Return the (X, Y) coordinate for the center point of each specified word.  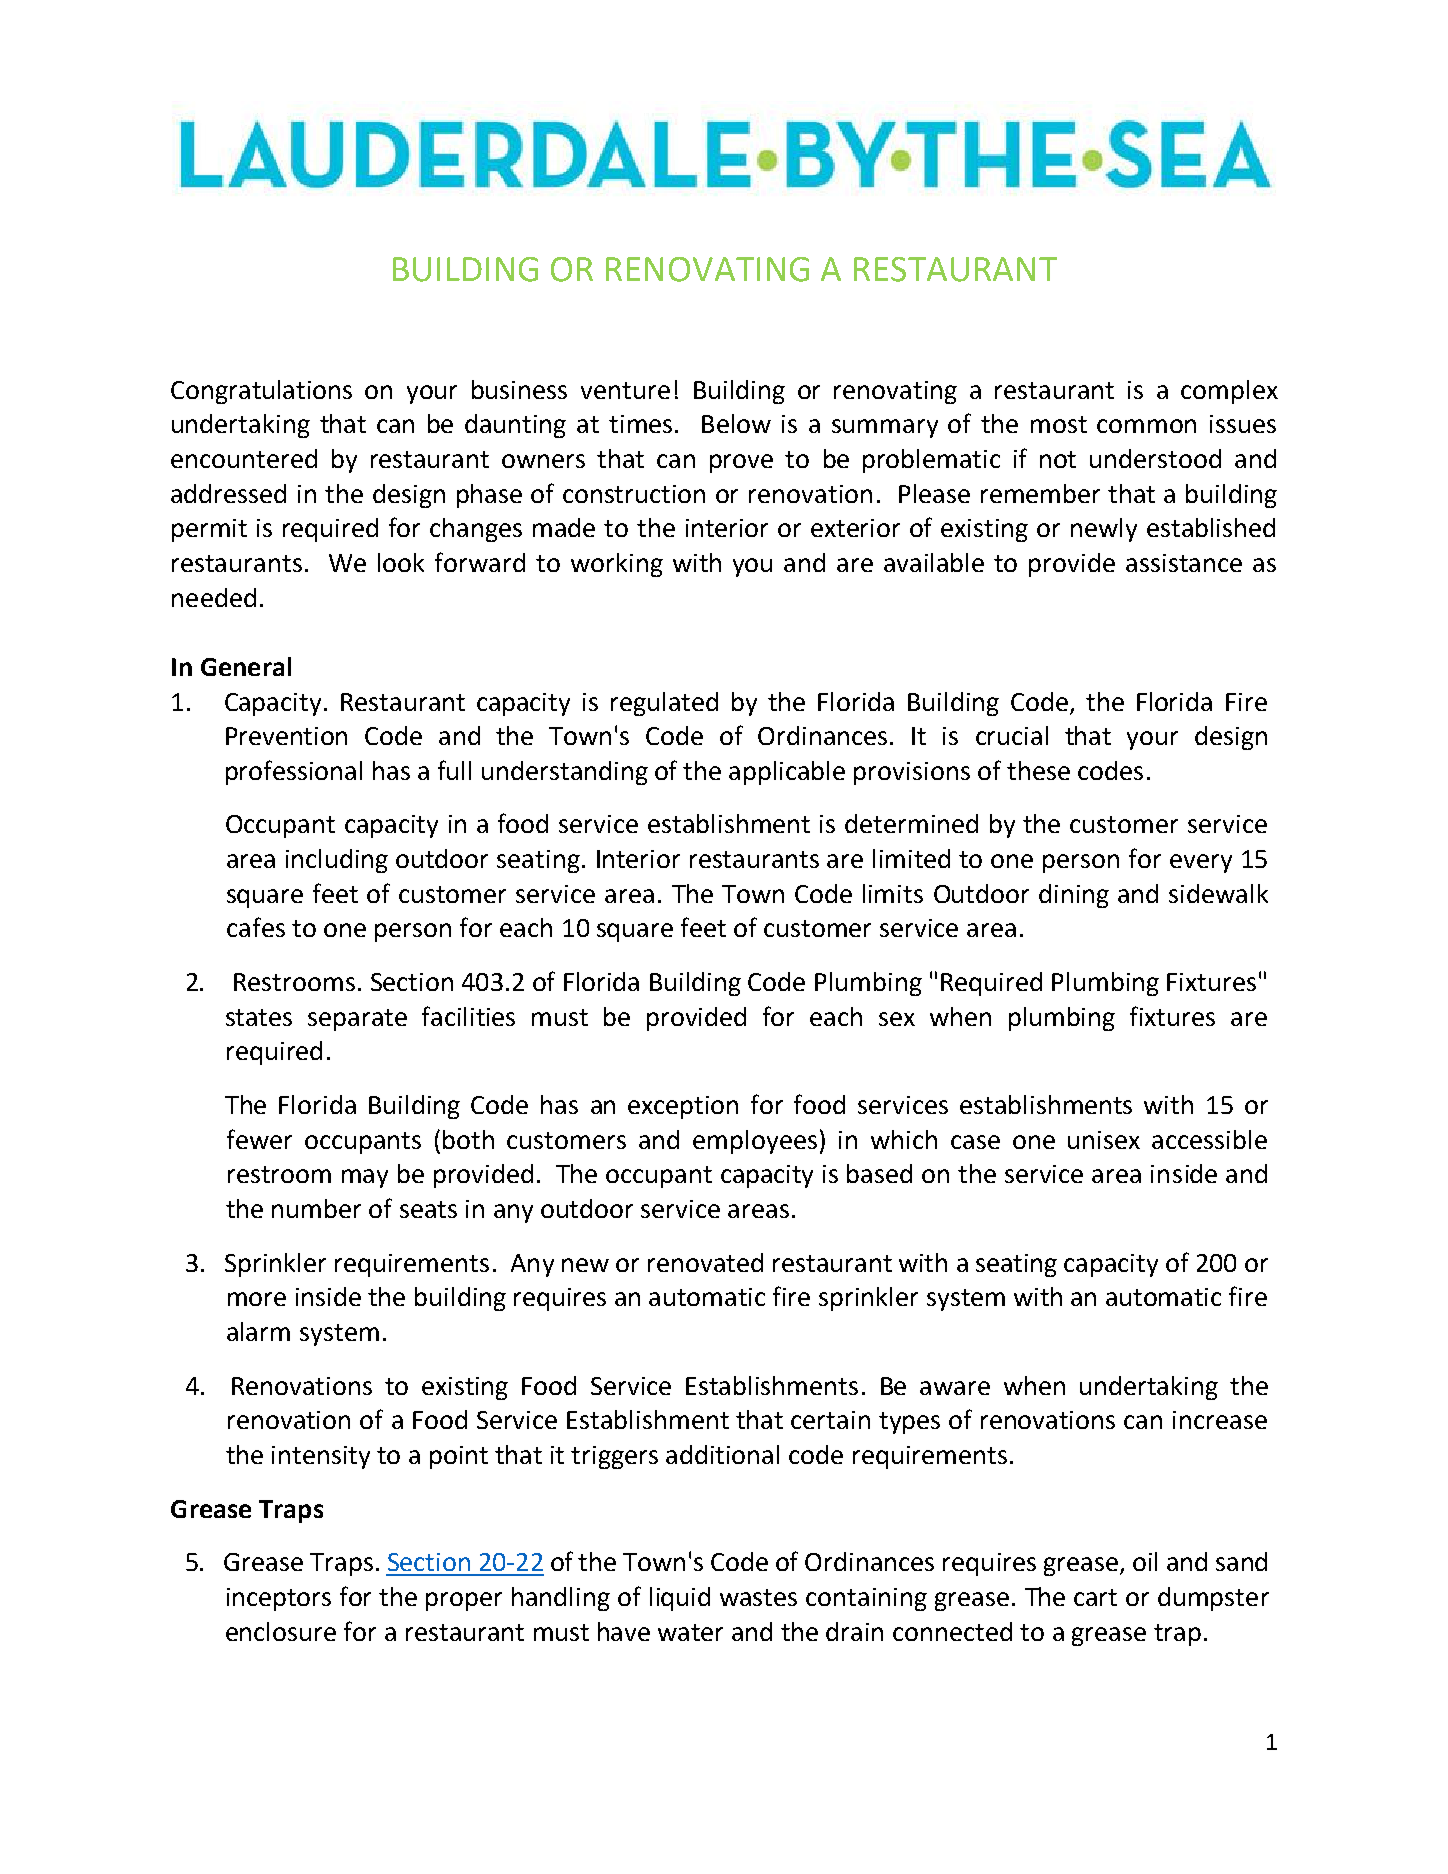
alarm (258, 1331)
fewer (259, 1139)
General (246, 666)
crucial (1012, 735)
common (1146, 426)
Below (736, 423)
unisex (1104, 1140)
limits (893, 893)
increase (1220, 1420)
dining (1074, 896)
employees (755, 1142)
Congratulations (261, 392)
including (337, 861)
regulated (664, 704)
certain (830, 1420)
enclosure (281, 1631)
